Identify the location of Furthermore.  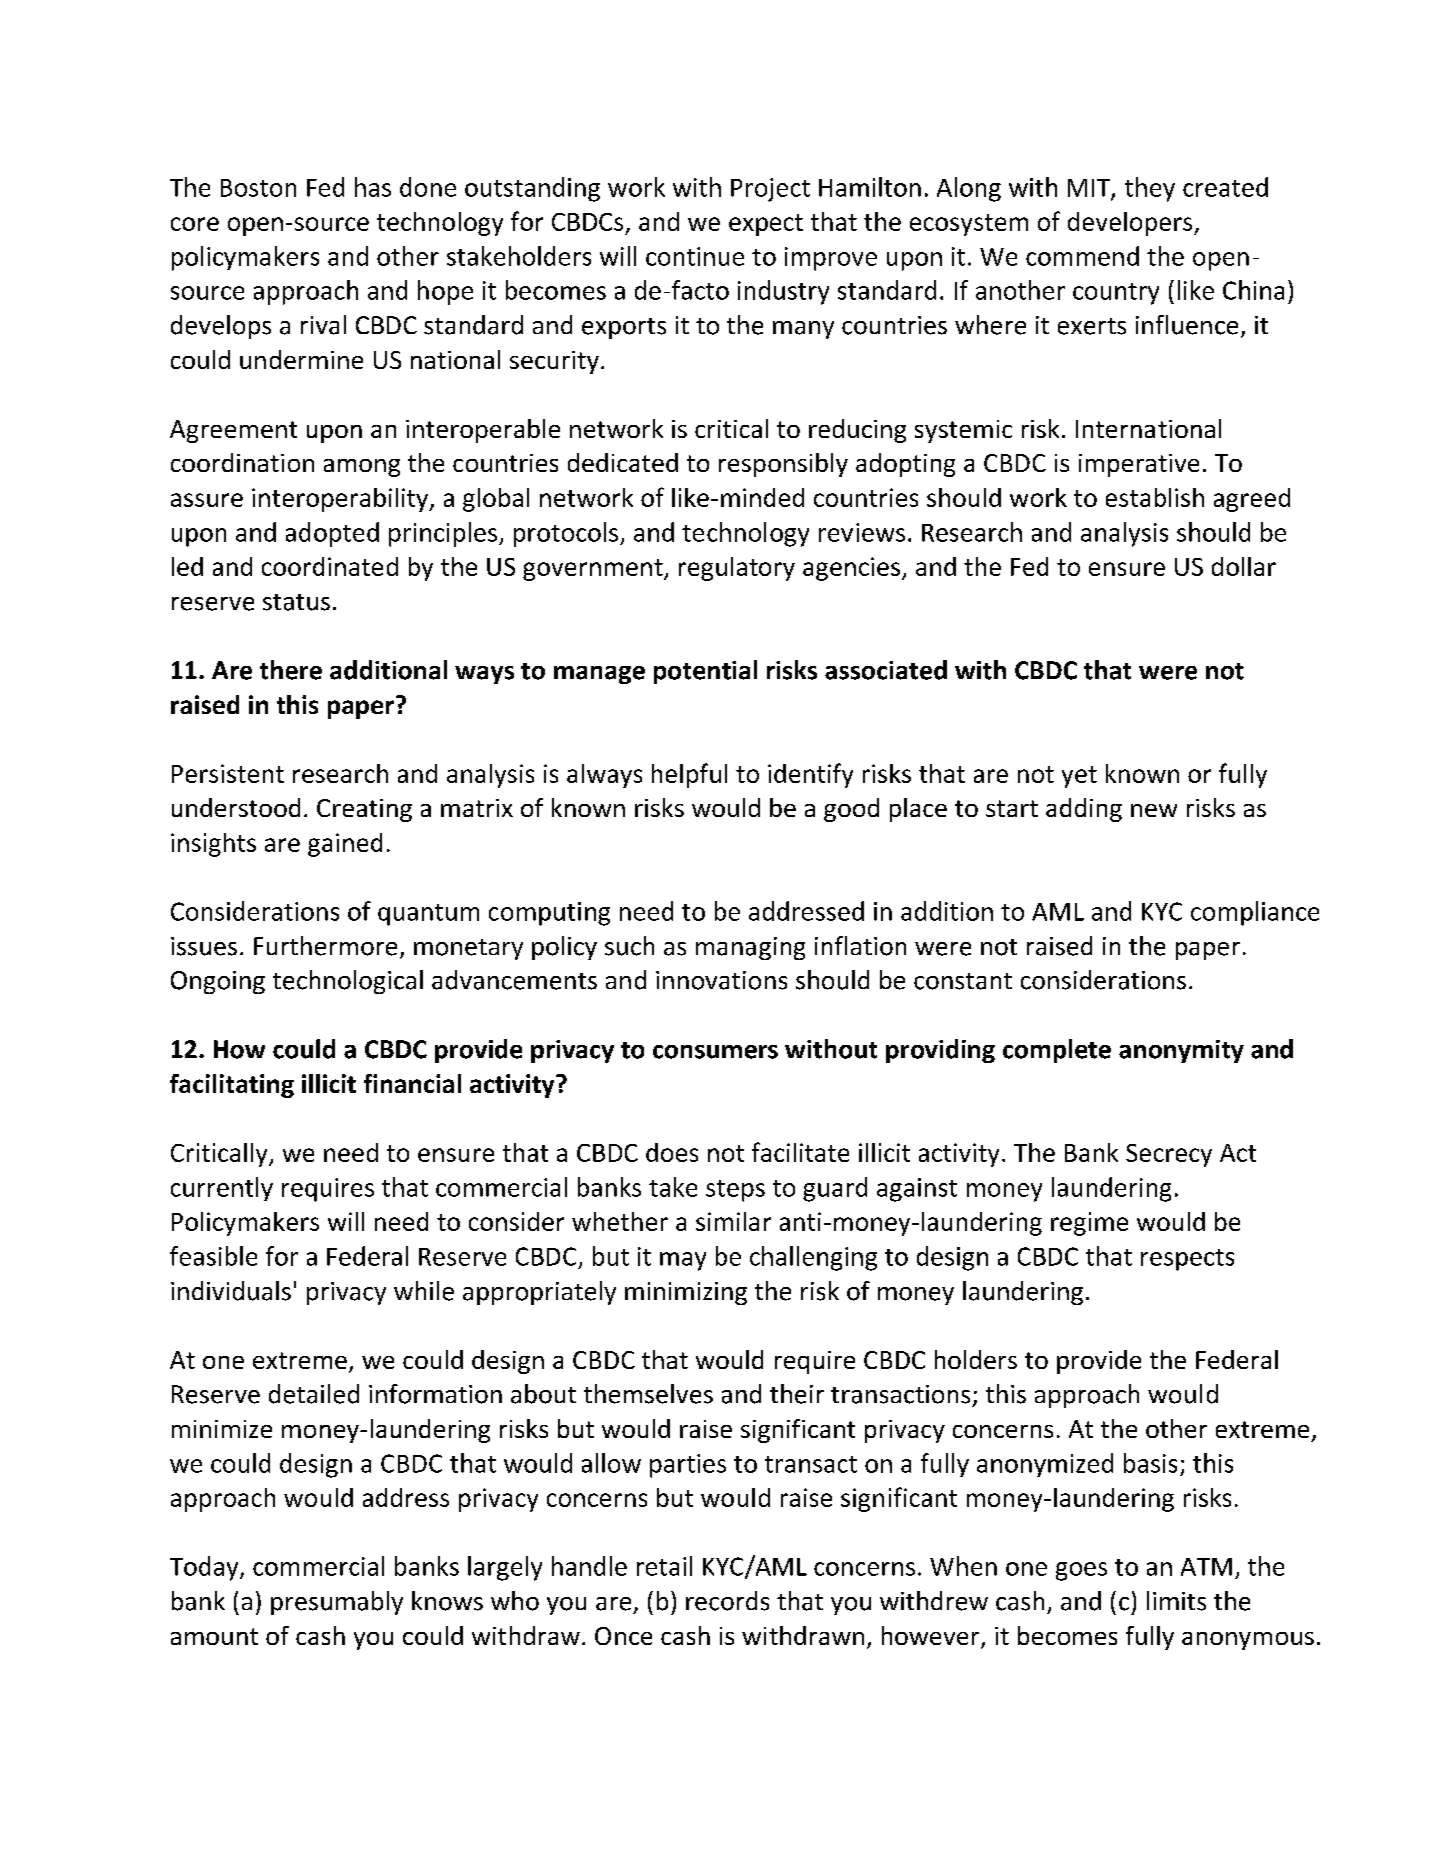
(325, 946).
